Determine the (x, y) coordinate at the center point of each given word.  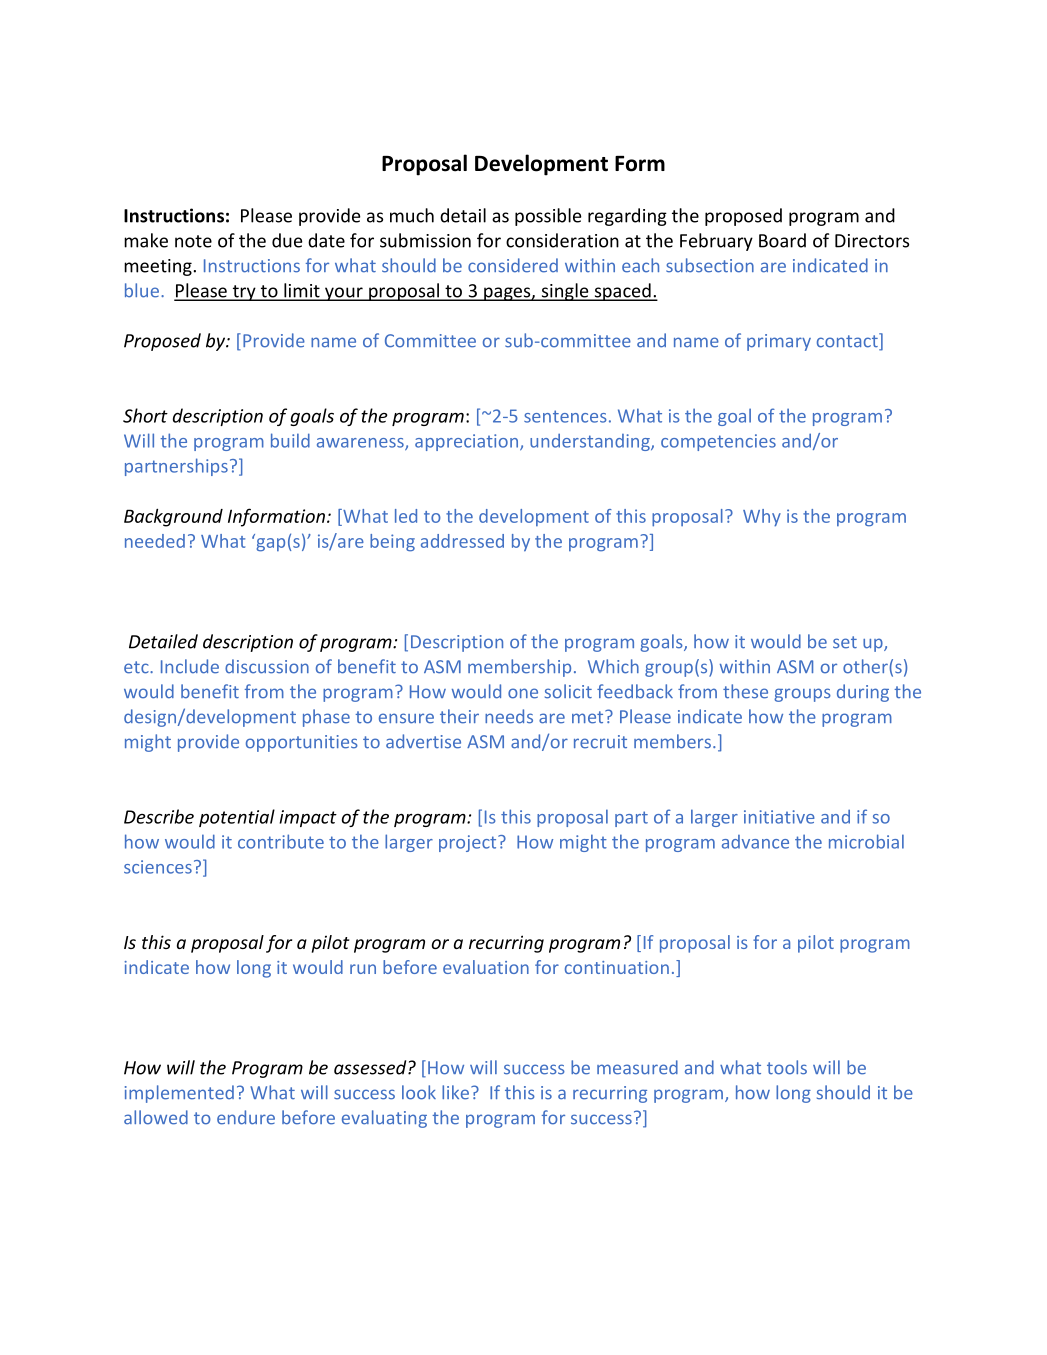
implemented (179, 1094)
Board (782, 240)
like (455, 1092)
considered (513, 265)
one (523, 693)
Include (190, 666)
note (193, 241)
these (745, 691)
